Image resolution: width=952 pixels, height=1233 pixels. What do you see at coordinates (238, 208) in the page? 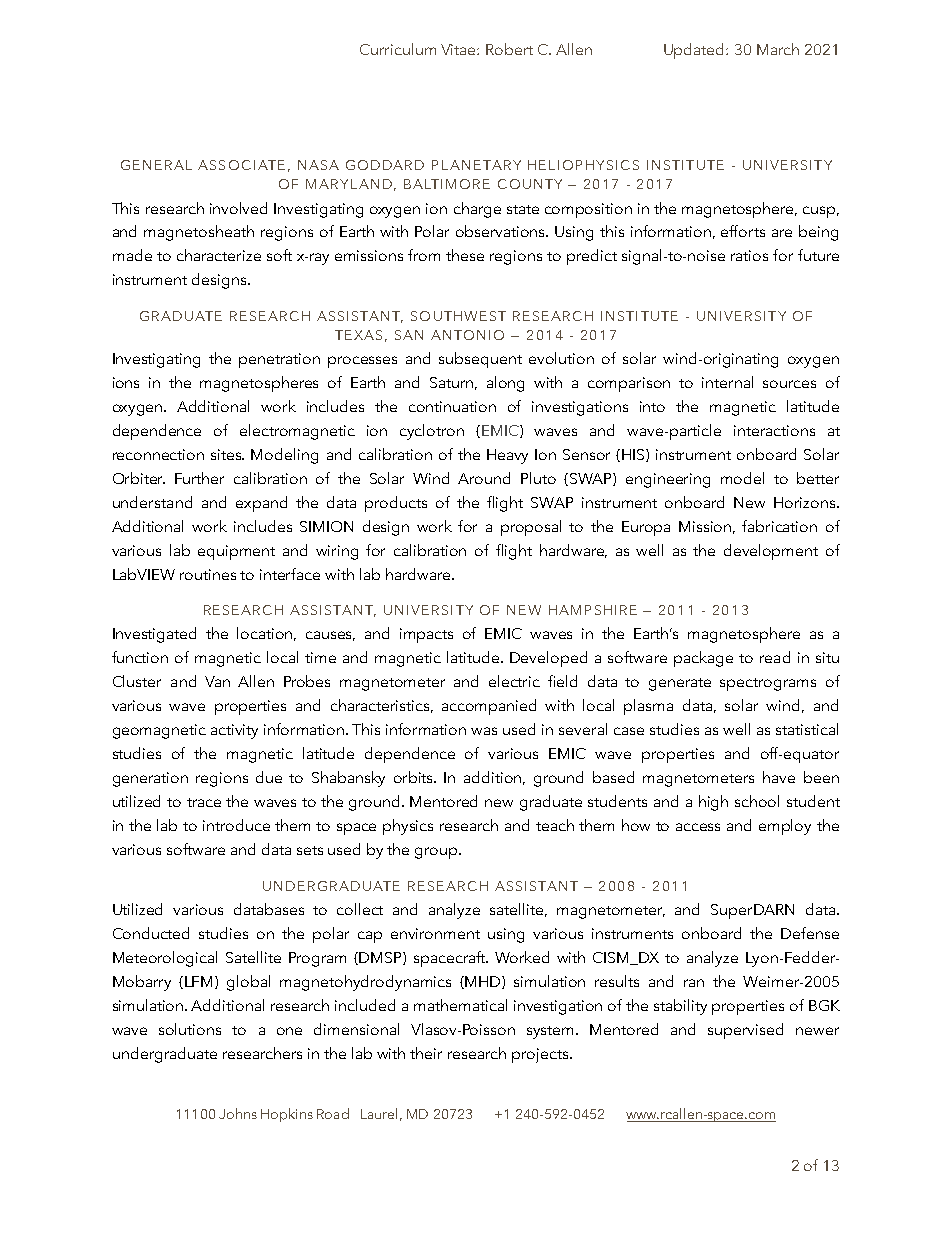
I see `involved` at bounding box center [238, 208].
